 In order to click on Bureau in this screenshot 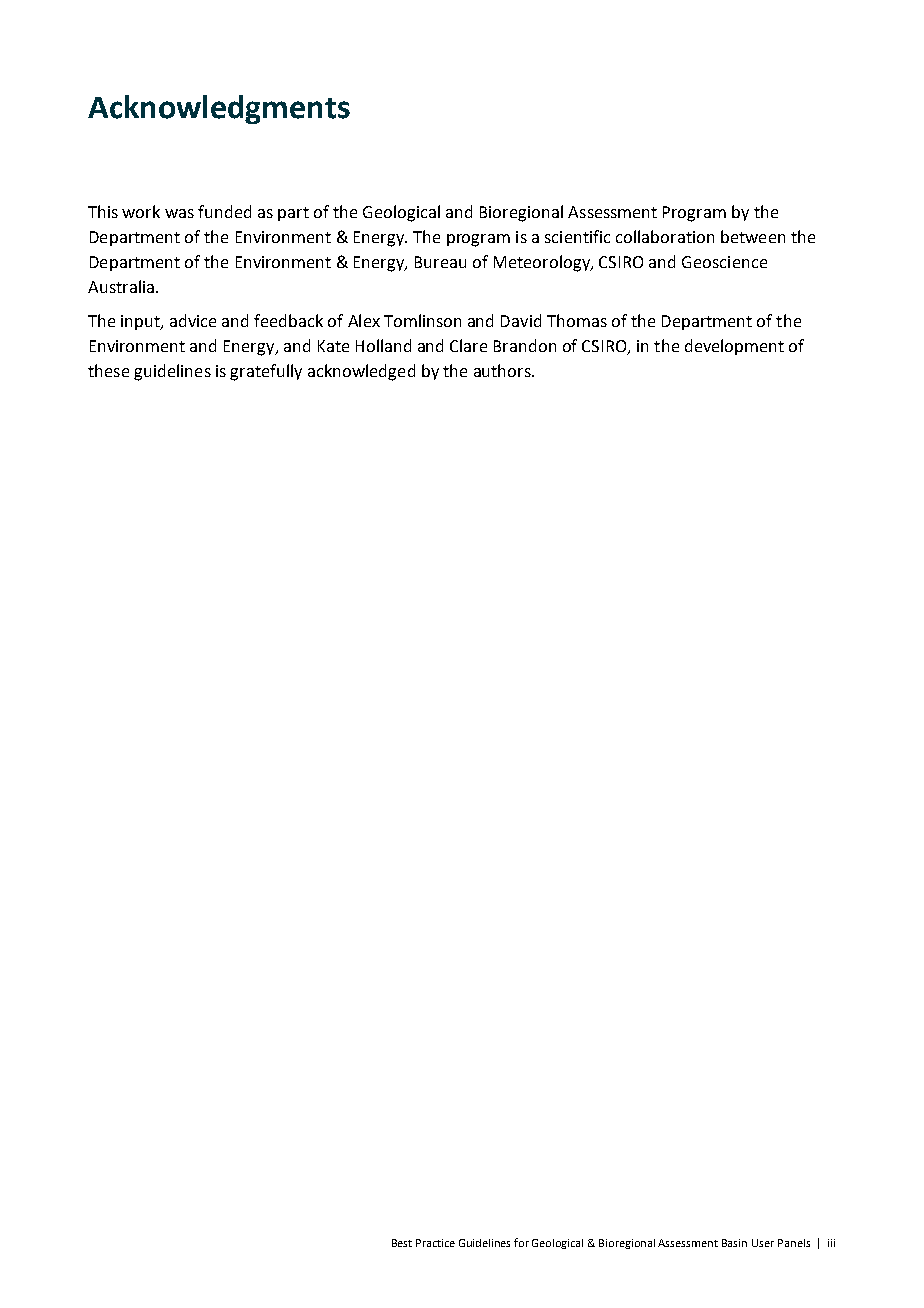, I will do `click(440, 262)`.
